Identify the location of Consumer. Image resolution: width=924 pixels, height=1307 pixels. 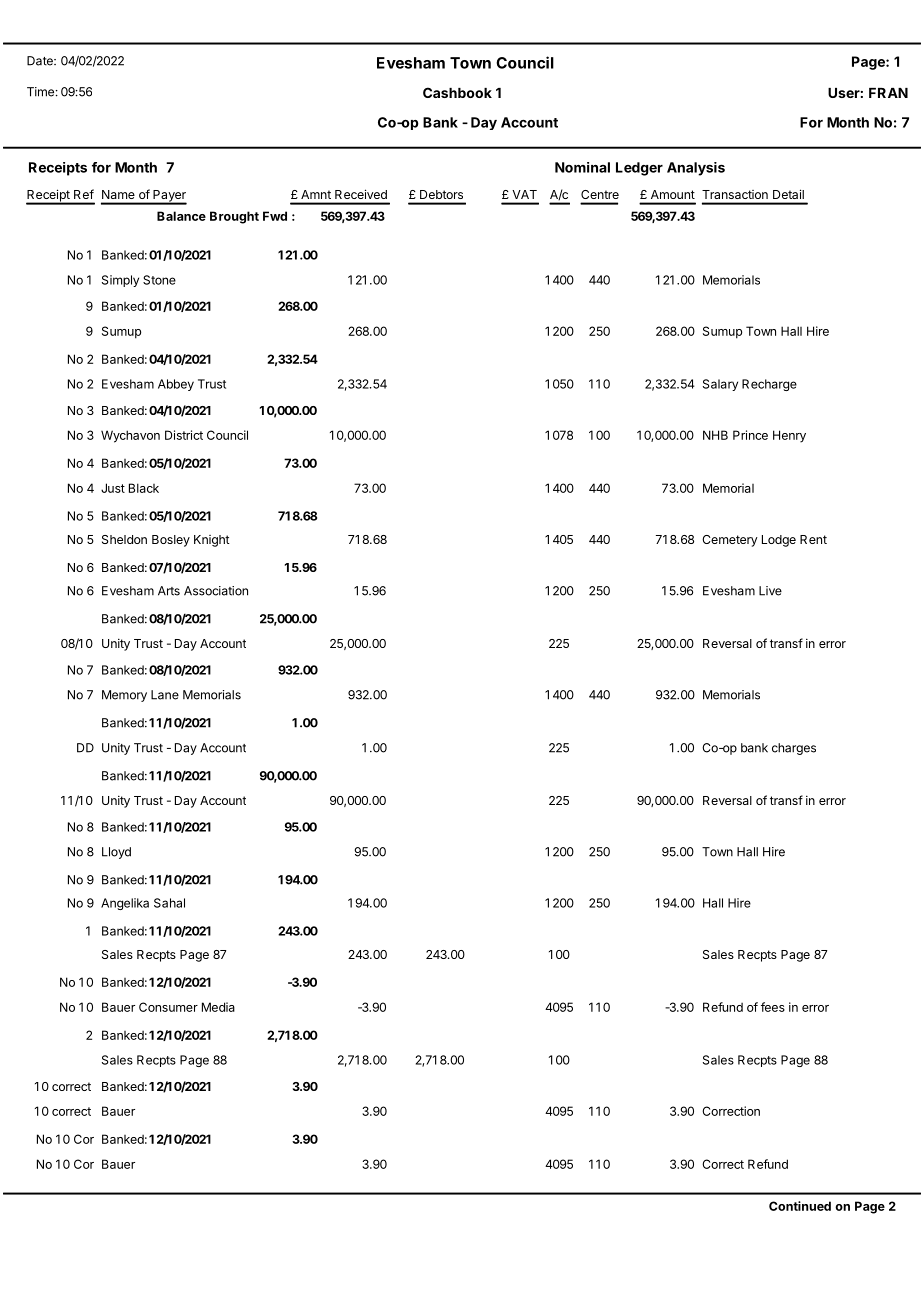
(168, 1007).
